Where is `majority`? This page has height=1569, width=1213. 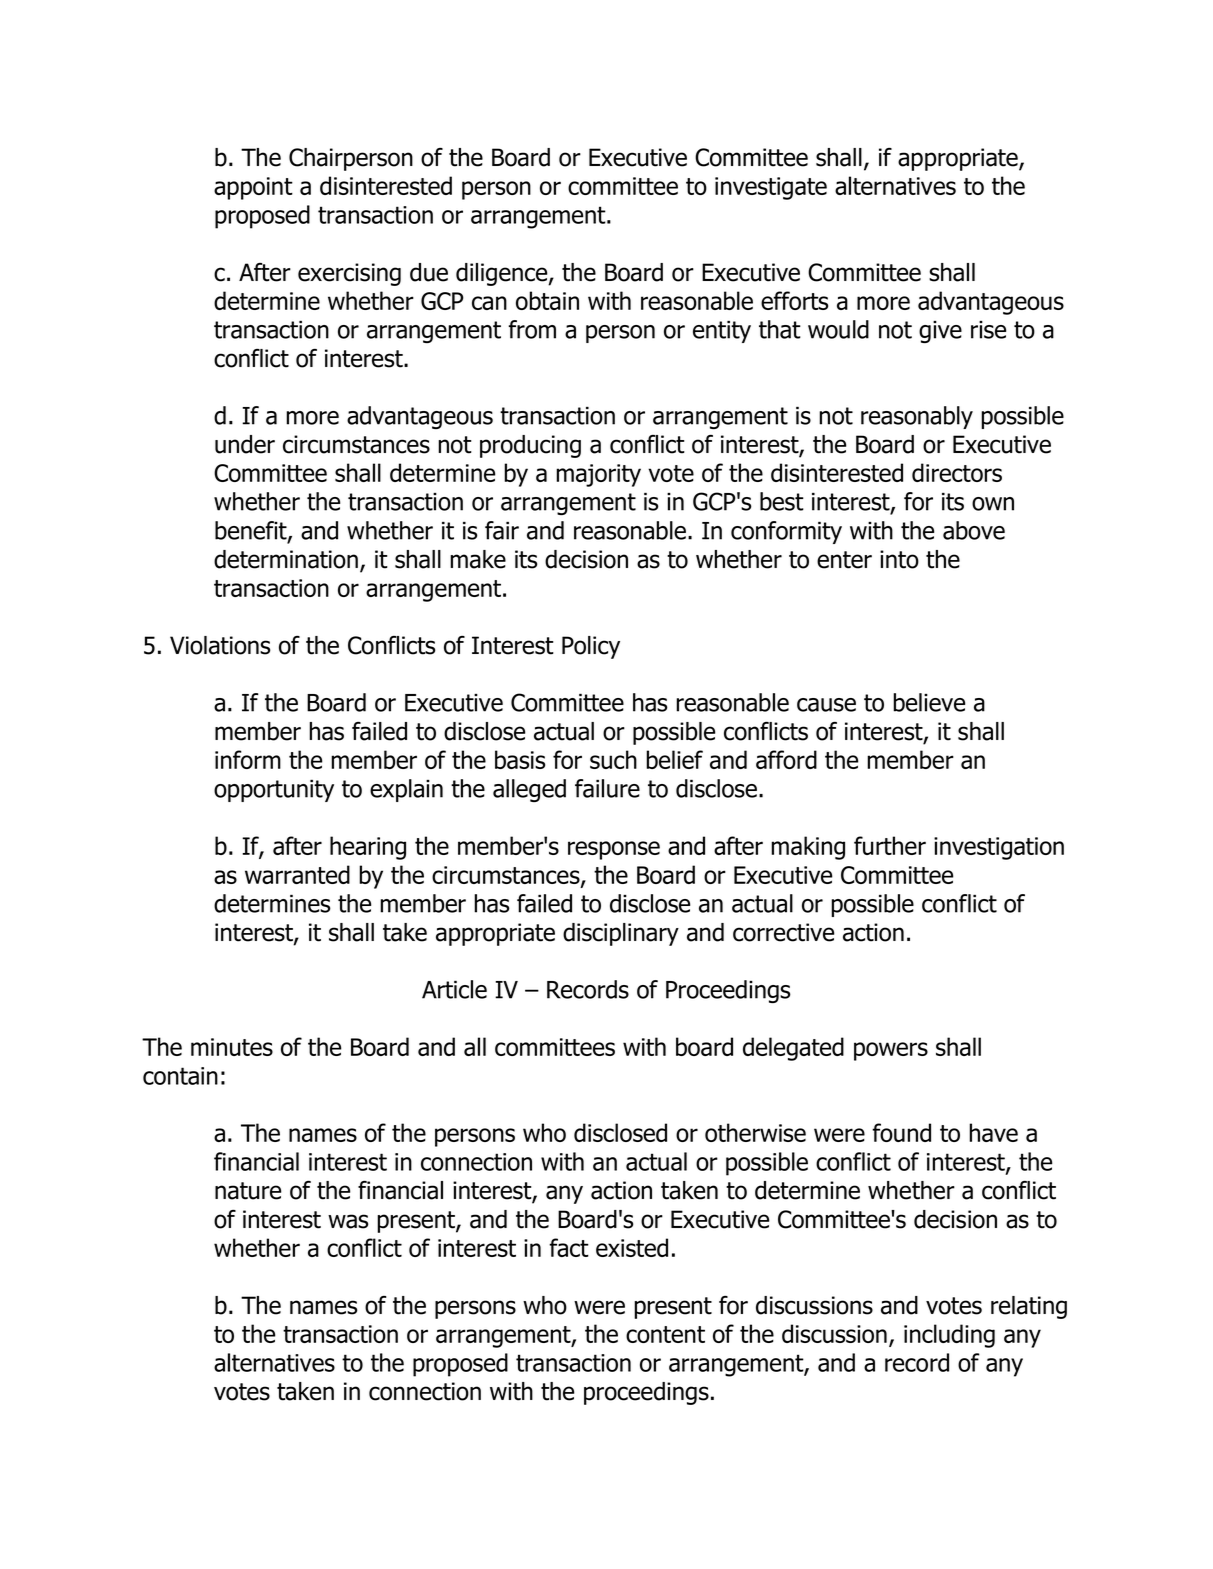 majority is located at coordinates (598, 475).
